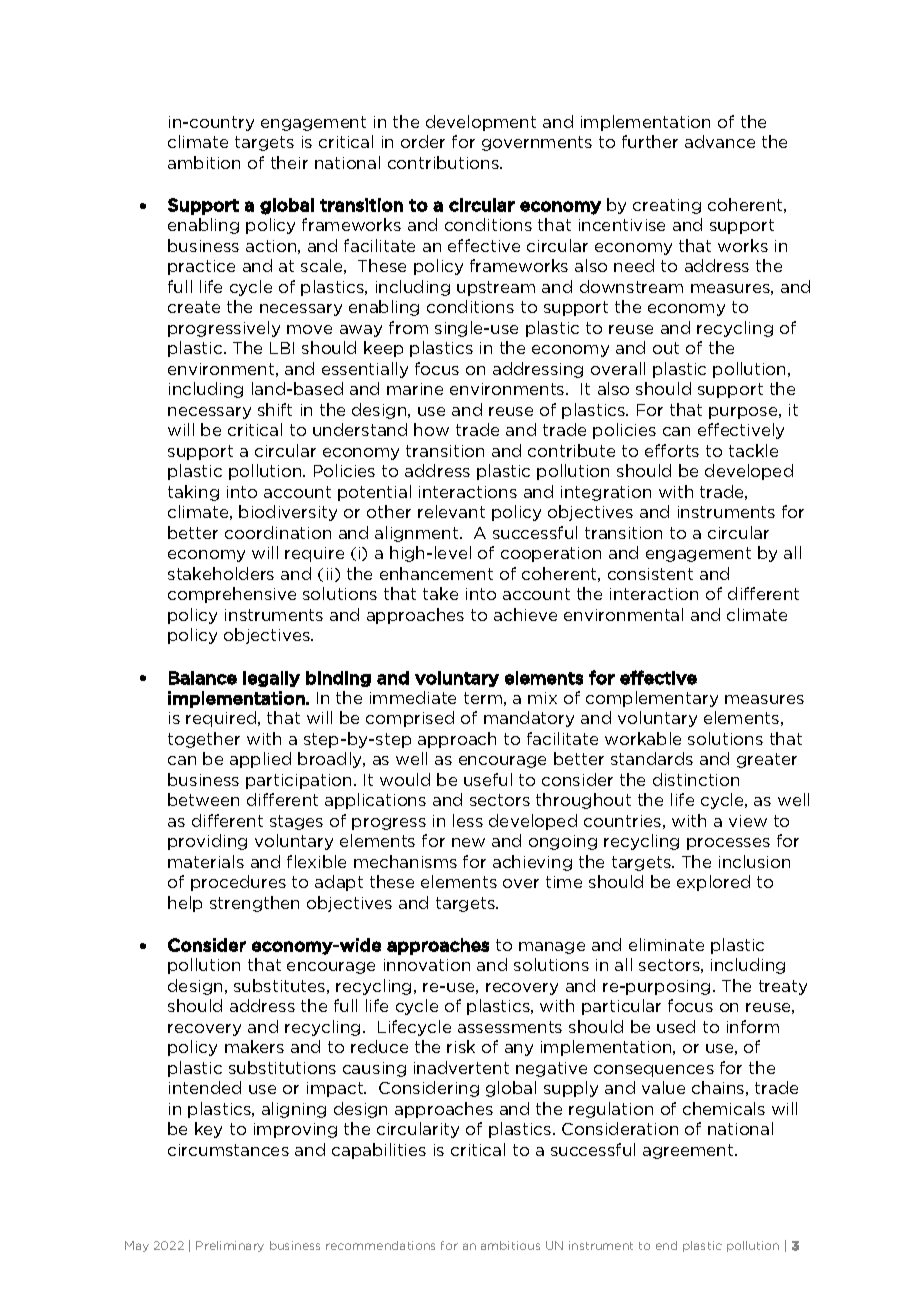 The image size is (924, 1308). What do you see at coordinates (451, 511) in the image?
I see `relevant` at bounding box center [451, 511].
